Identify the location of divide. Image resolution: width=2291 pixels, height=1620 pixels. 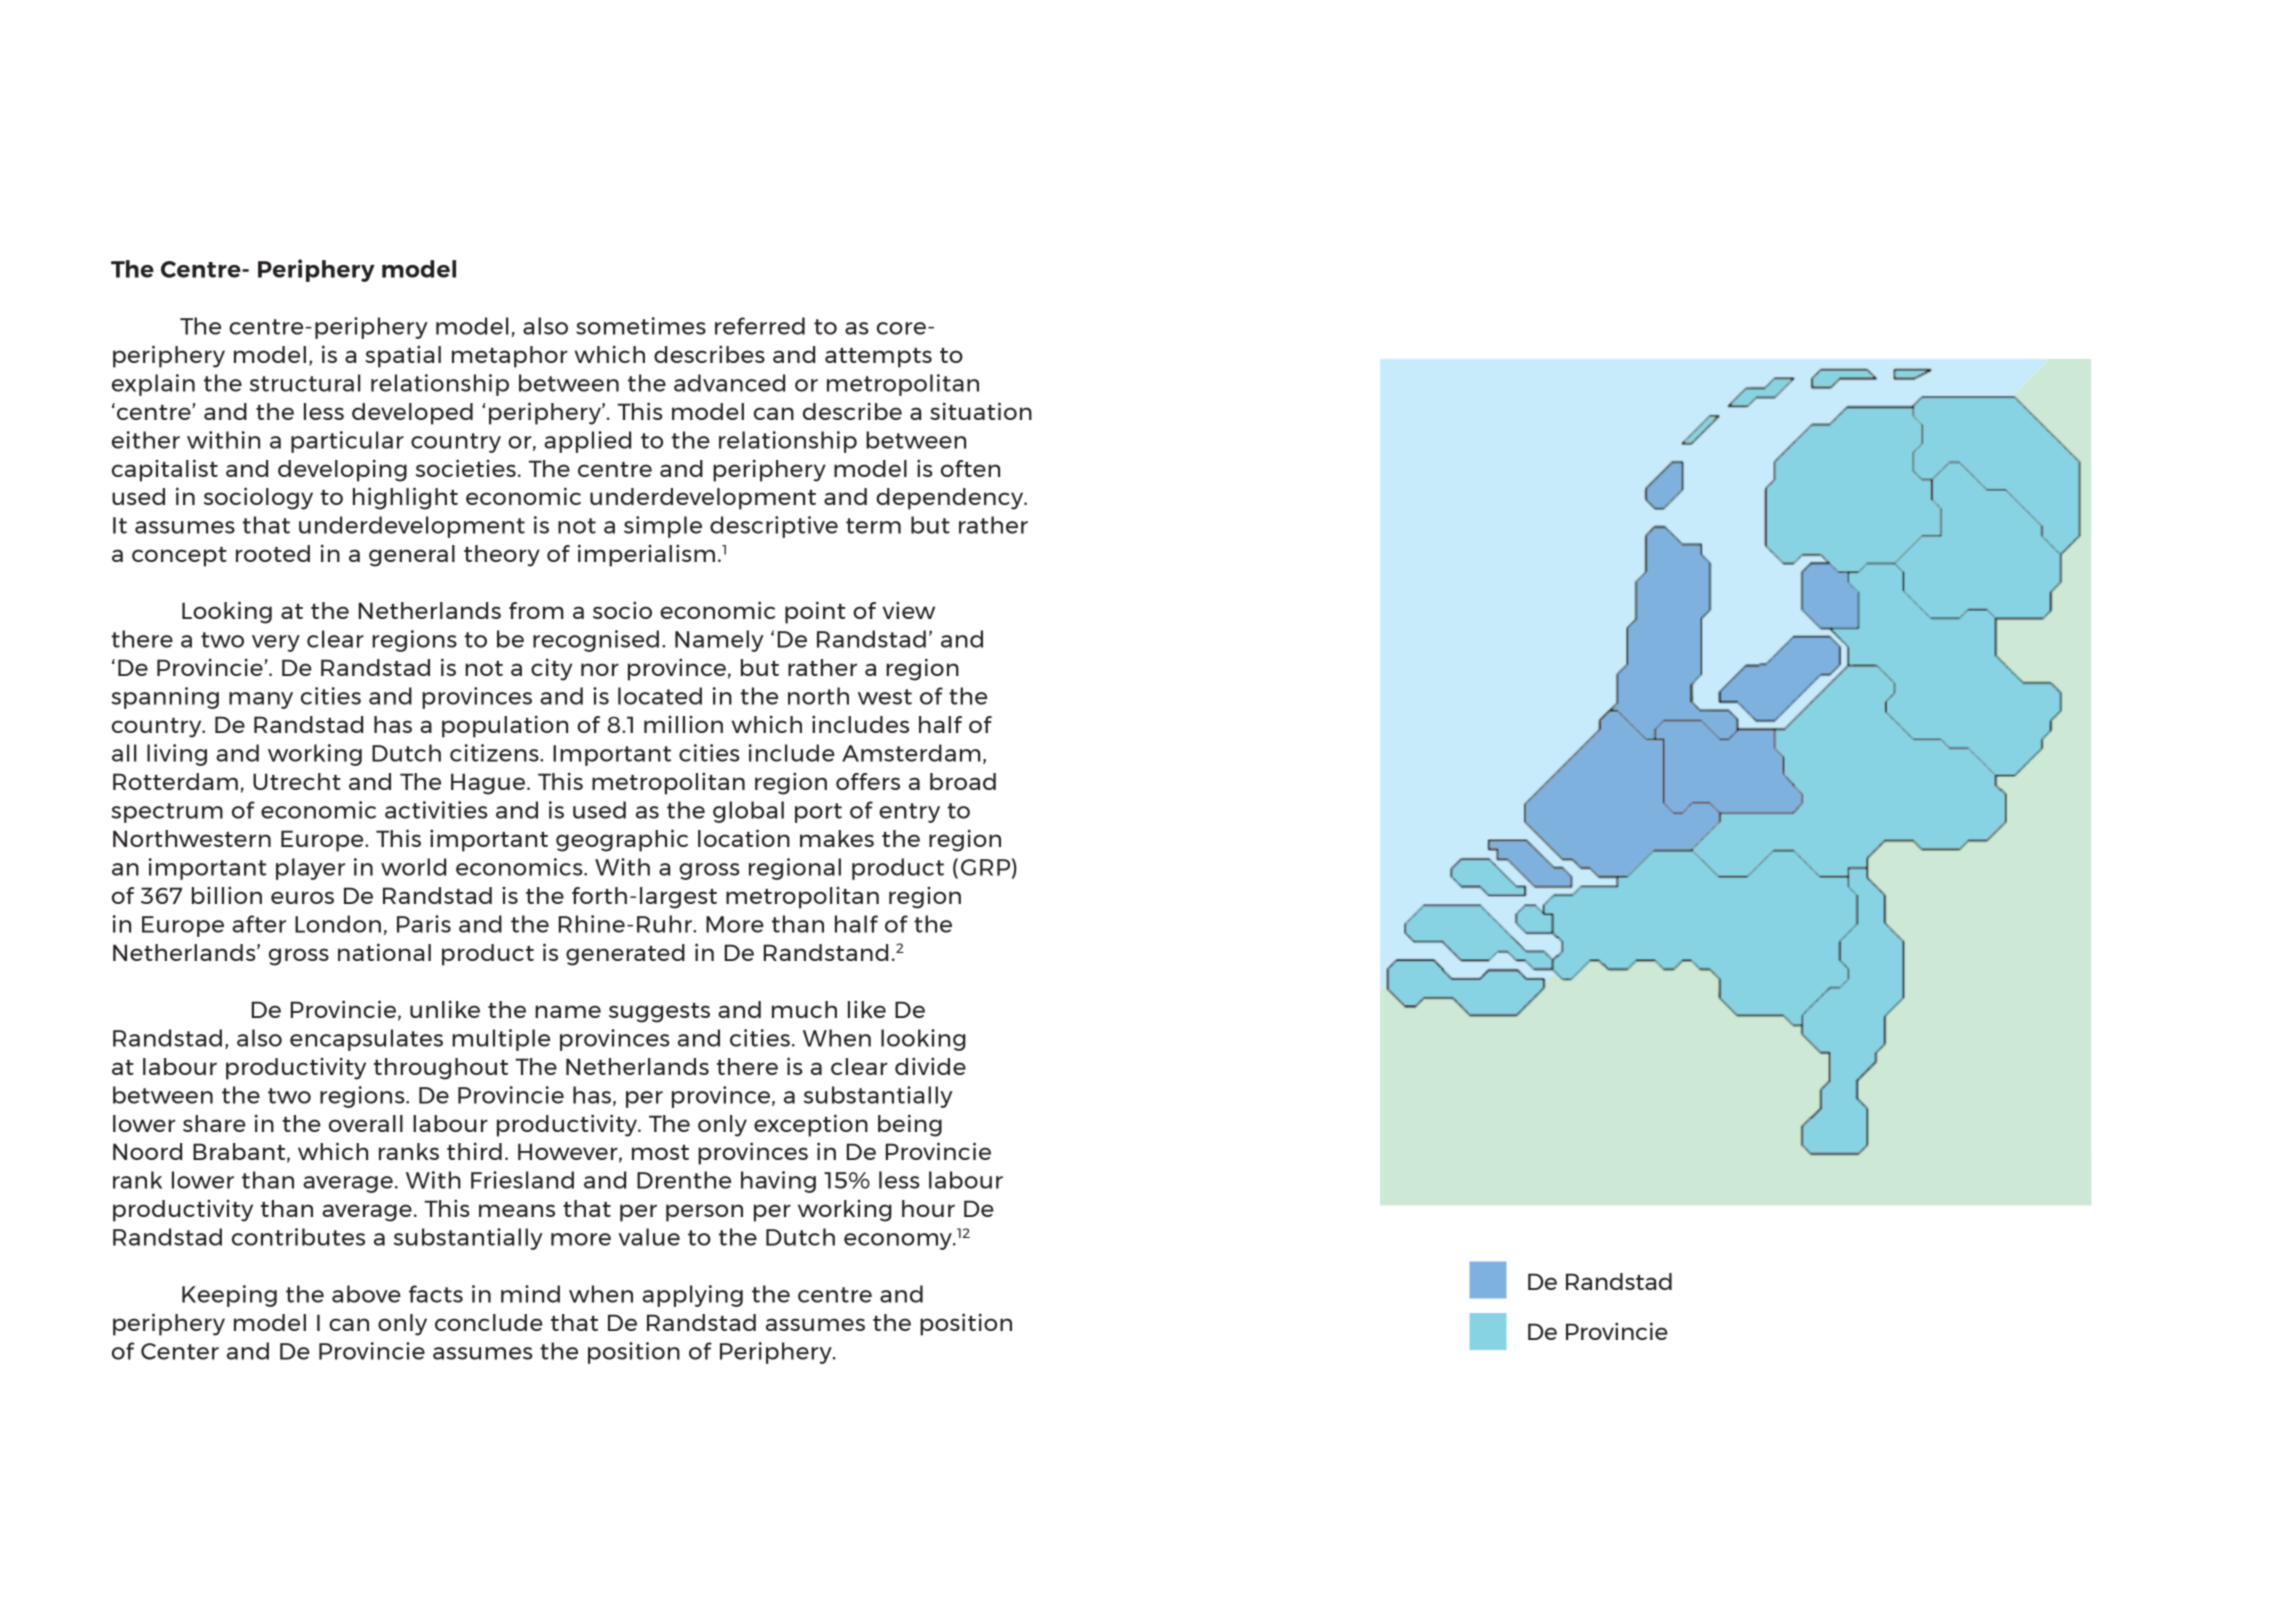
(930, 1066).
